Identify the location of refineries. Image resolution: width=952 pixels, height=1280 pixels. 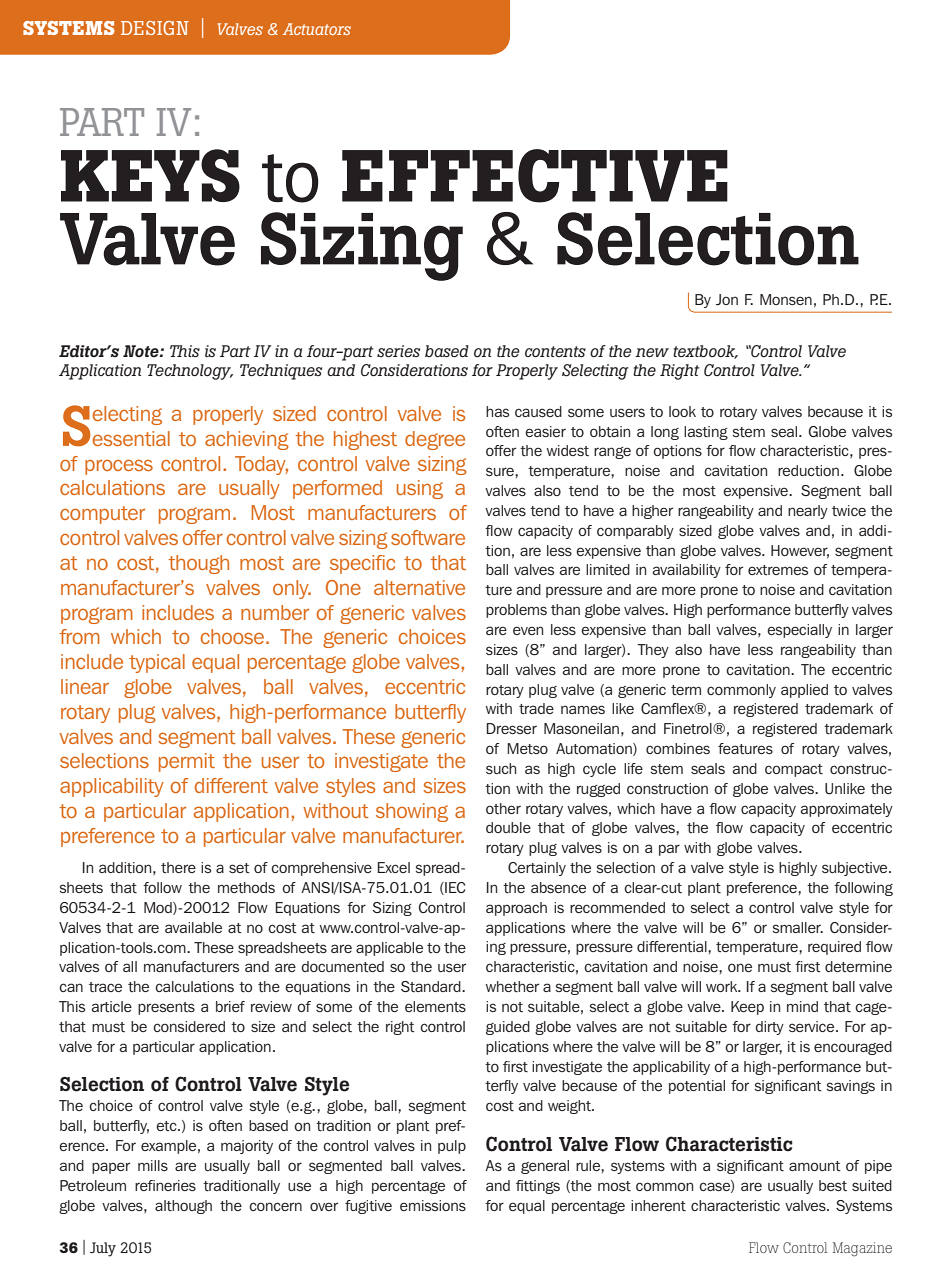
(165, 1185).
